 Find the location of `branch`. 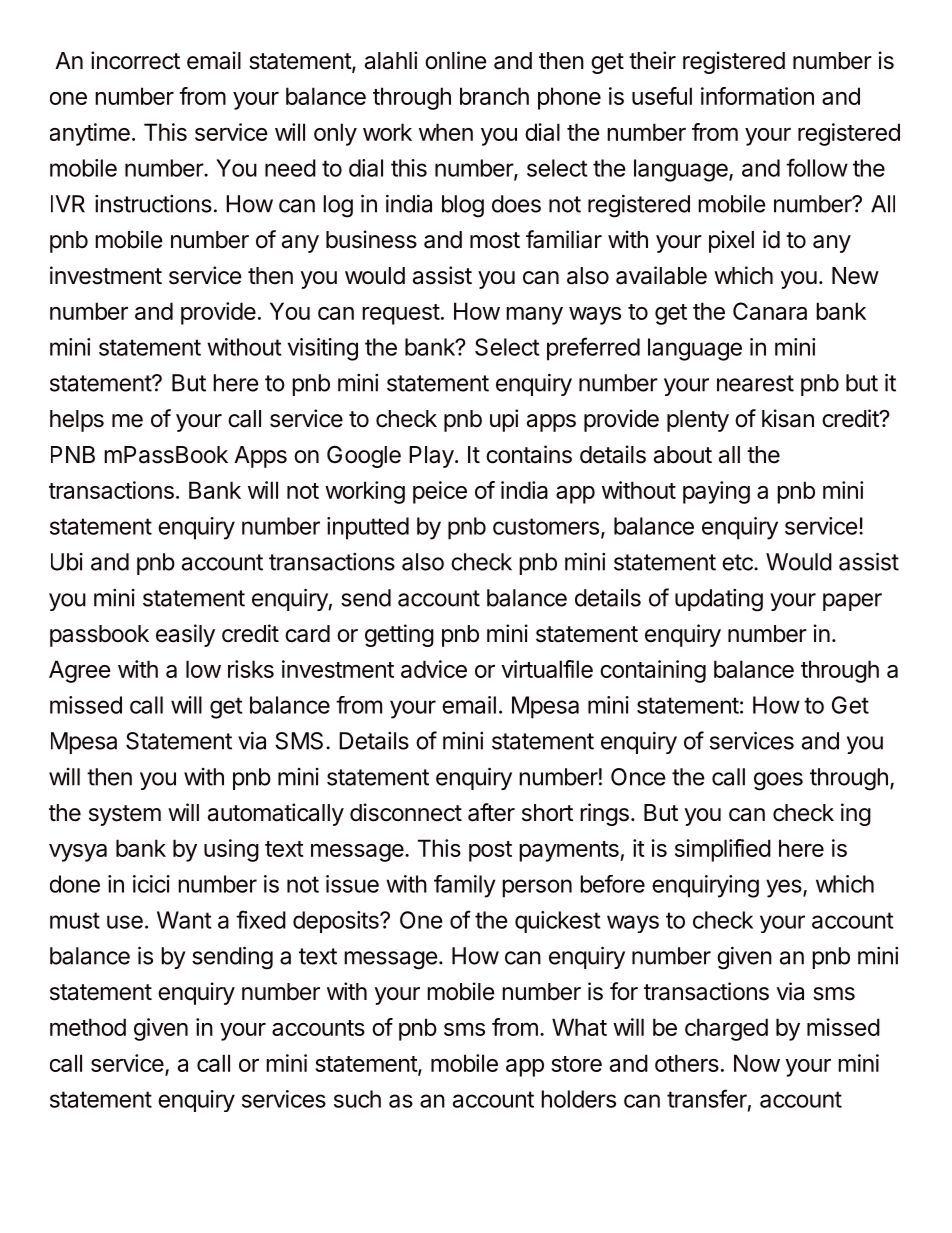

branch is located at coordinates (494, 96).
